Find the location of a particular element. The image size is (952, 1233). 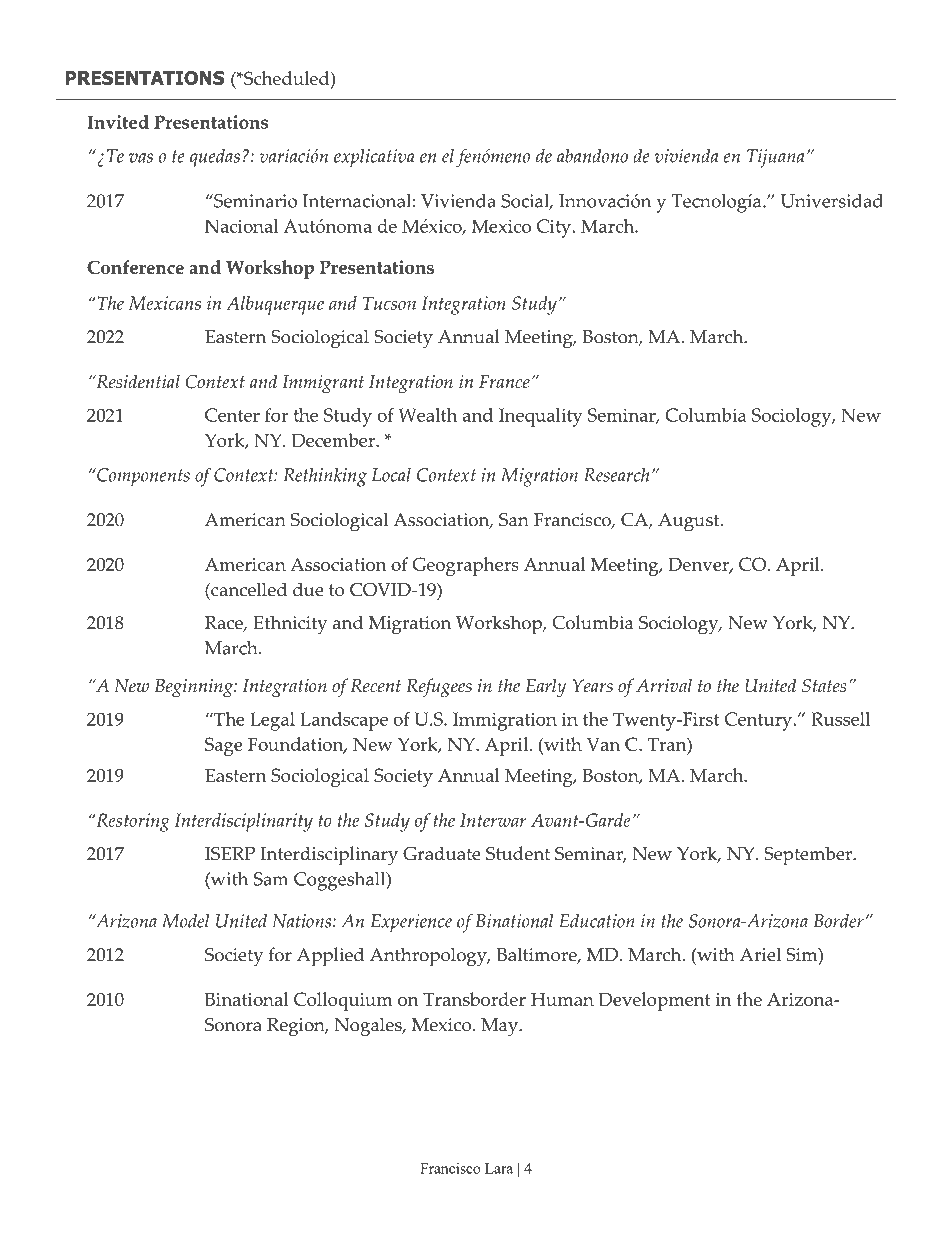

France is located at coordinates (504, 382).
